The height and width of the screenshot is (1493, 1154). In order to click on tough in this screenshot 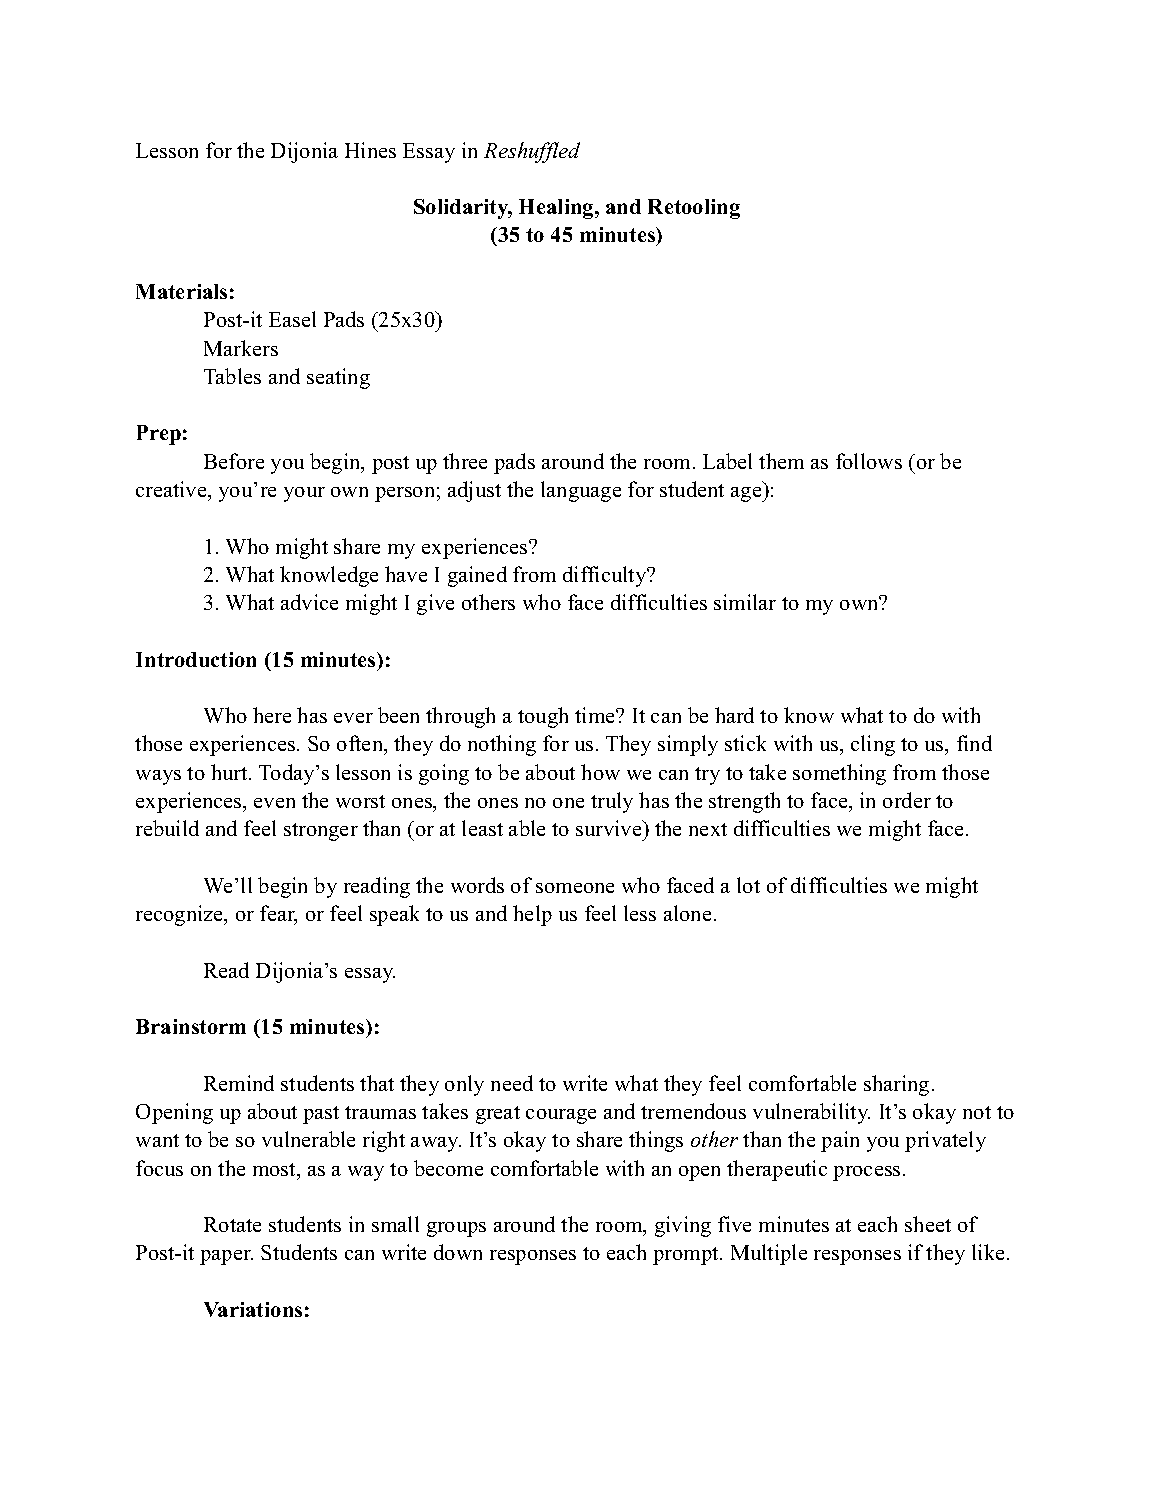, I will do `click(543, 717)`.
